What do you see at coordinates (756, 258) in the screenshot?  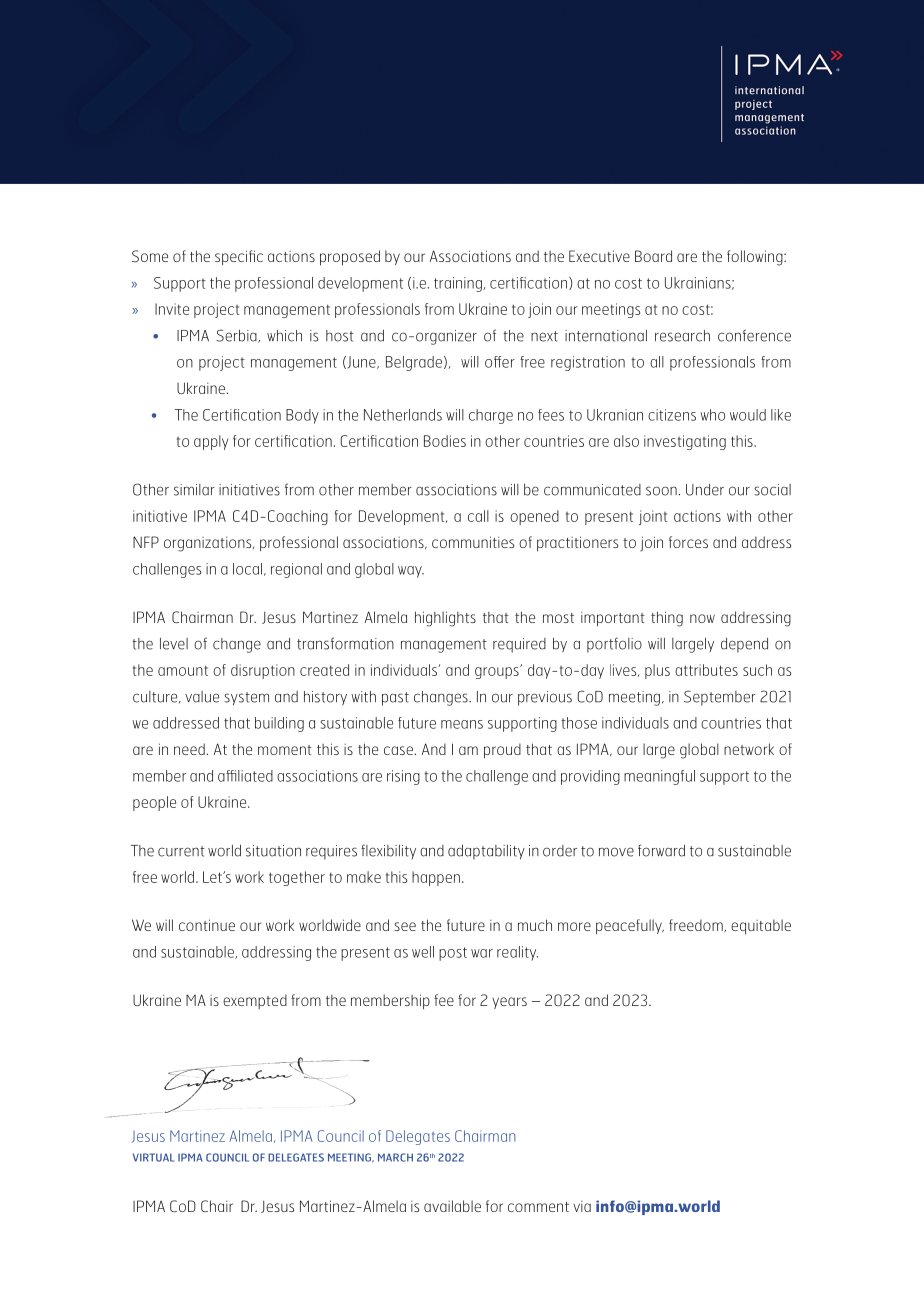 I see `following` at bounding box center [756, 258].
